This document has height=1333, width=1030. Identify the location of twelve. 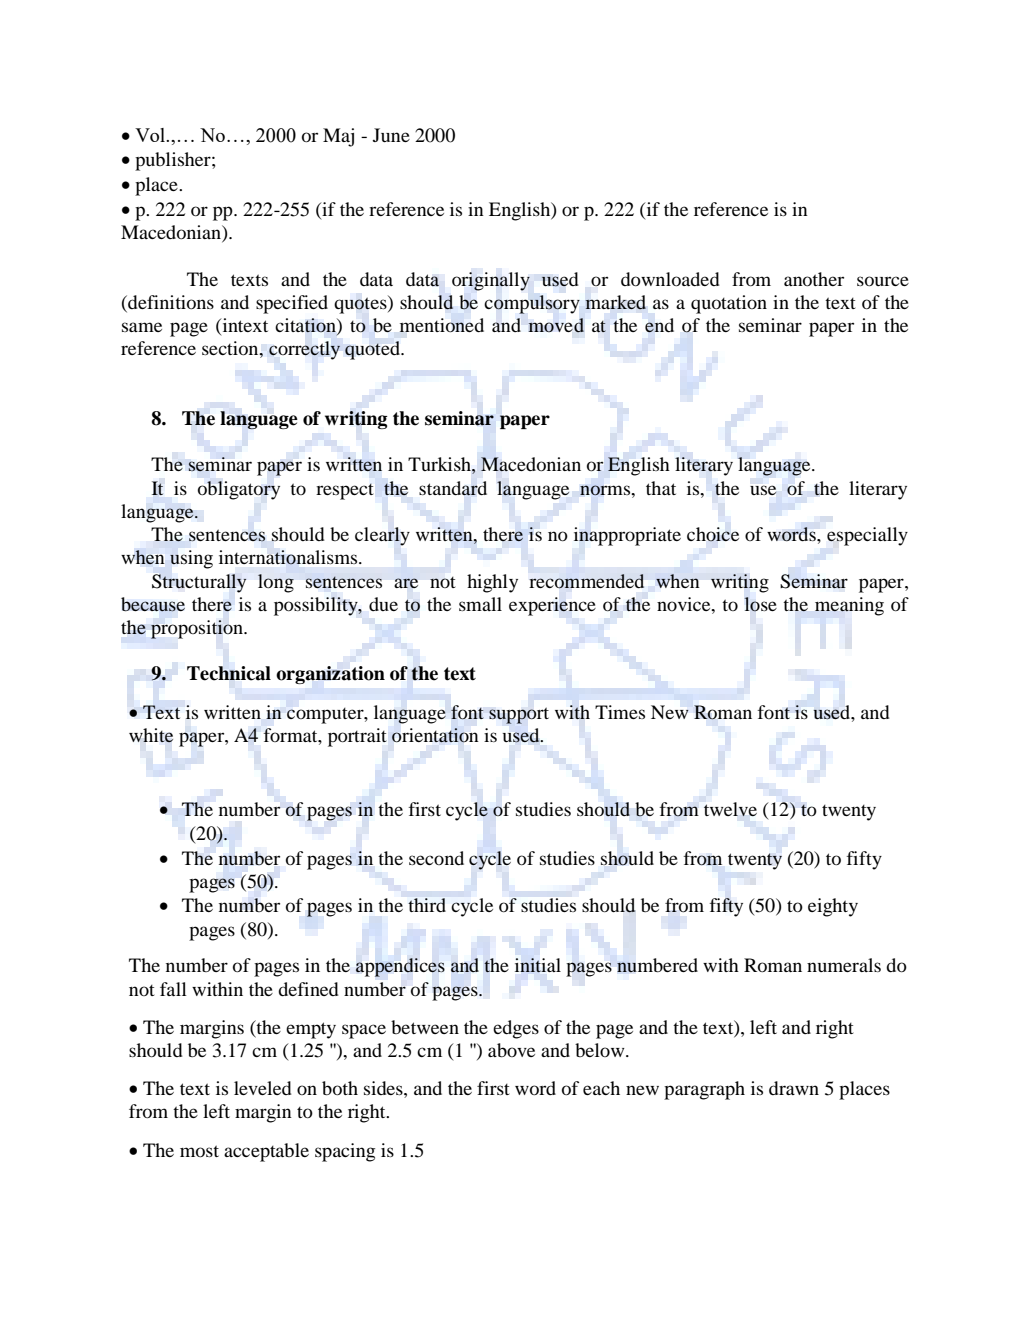
(730, 809).
